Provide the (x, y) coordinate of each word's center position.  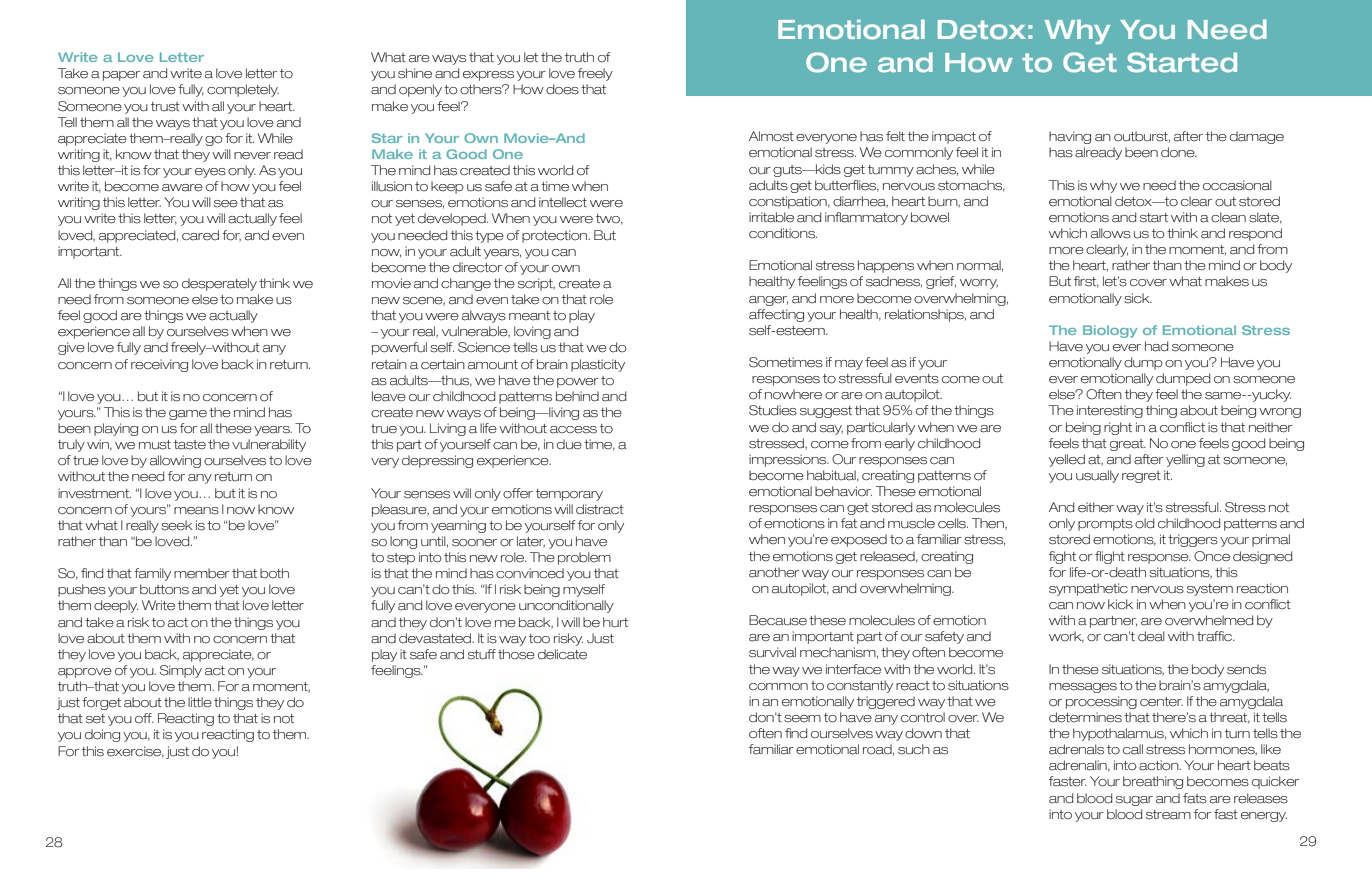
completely (243, 90)
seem (802, 719)
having (1070, 137)
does (562, 89)
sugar (1134, 801)
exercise (135, 752)
